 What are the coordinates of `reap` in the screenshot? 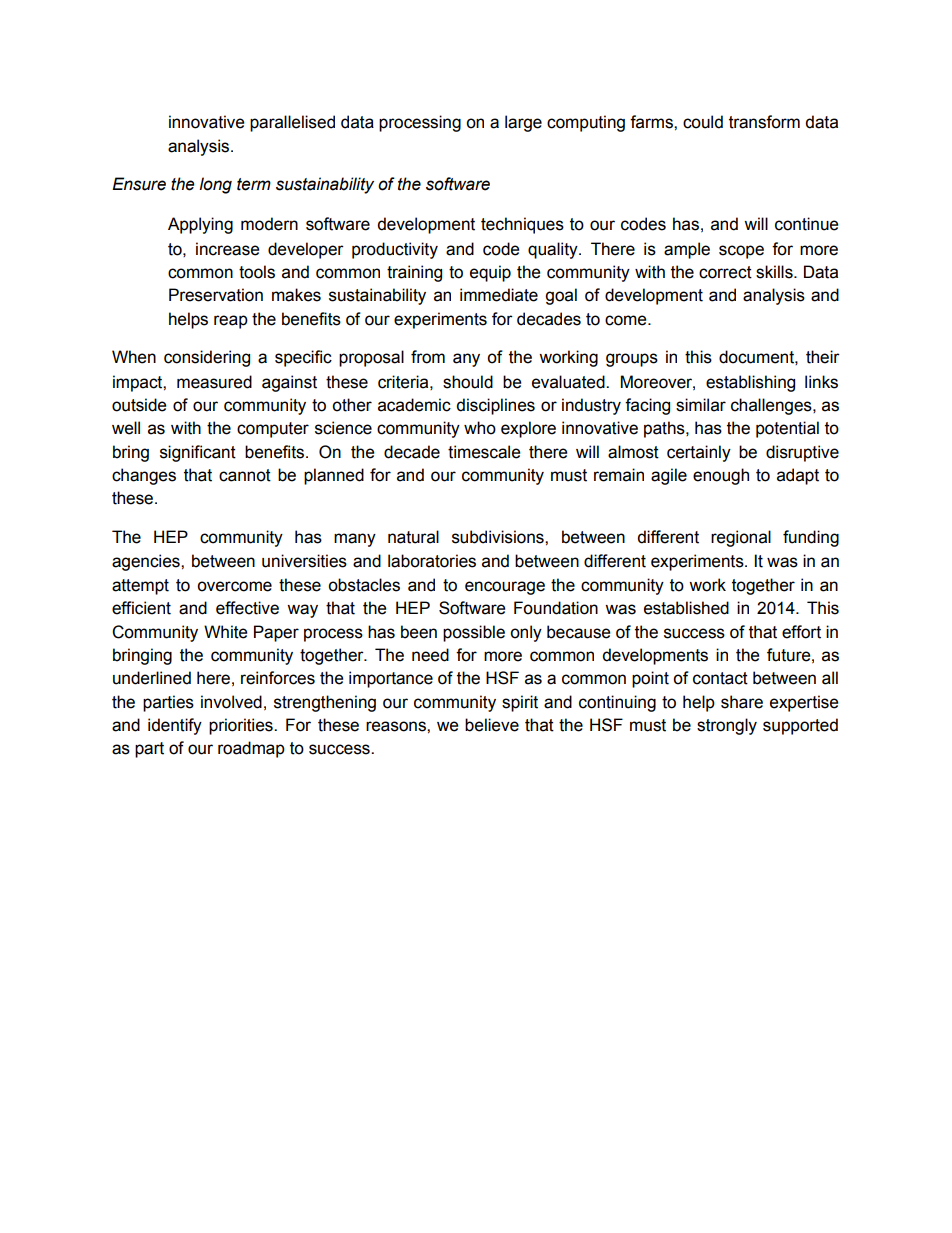 It's located at (231, 322).
